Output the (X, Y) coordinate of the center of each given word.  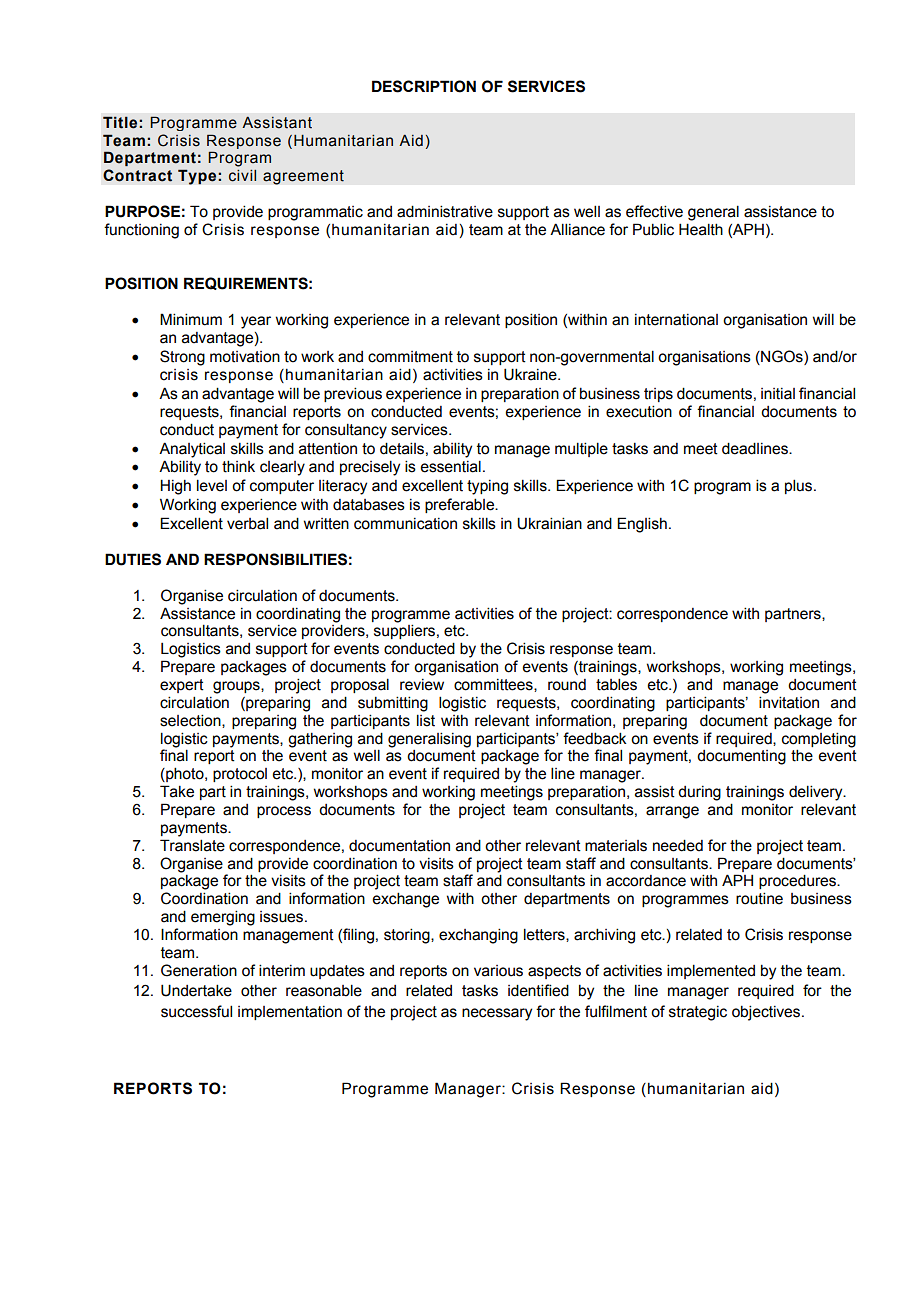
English (642, 525)
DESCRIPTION (424, 86)
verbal (247, 523)
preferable (461, 505)
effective (654, 211)
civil (242, 176)
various (498, 971)
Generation (199, 970)
